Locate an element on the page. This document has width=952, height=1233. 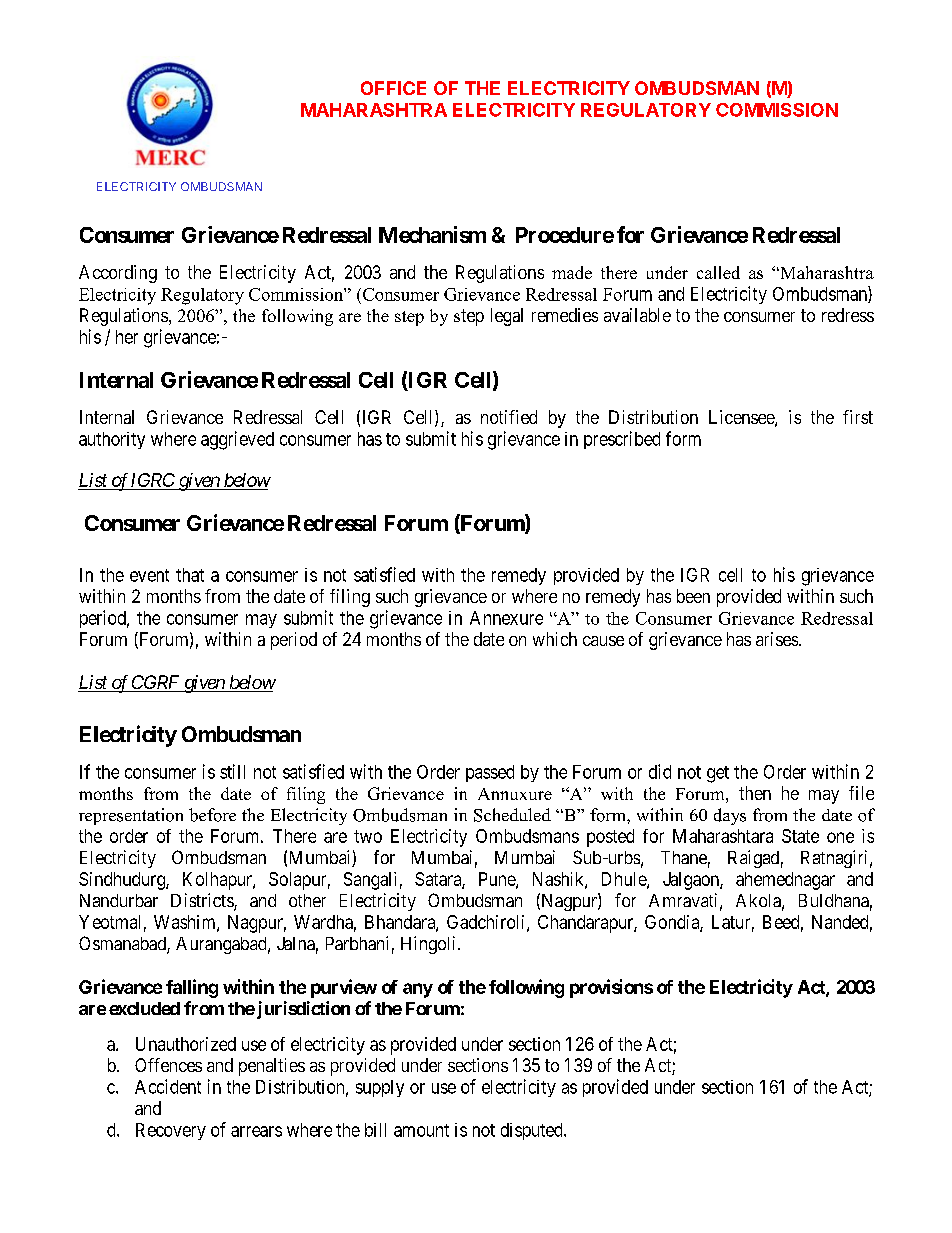
that is located at coordinates (190, 575).
